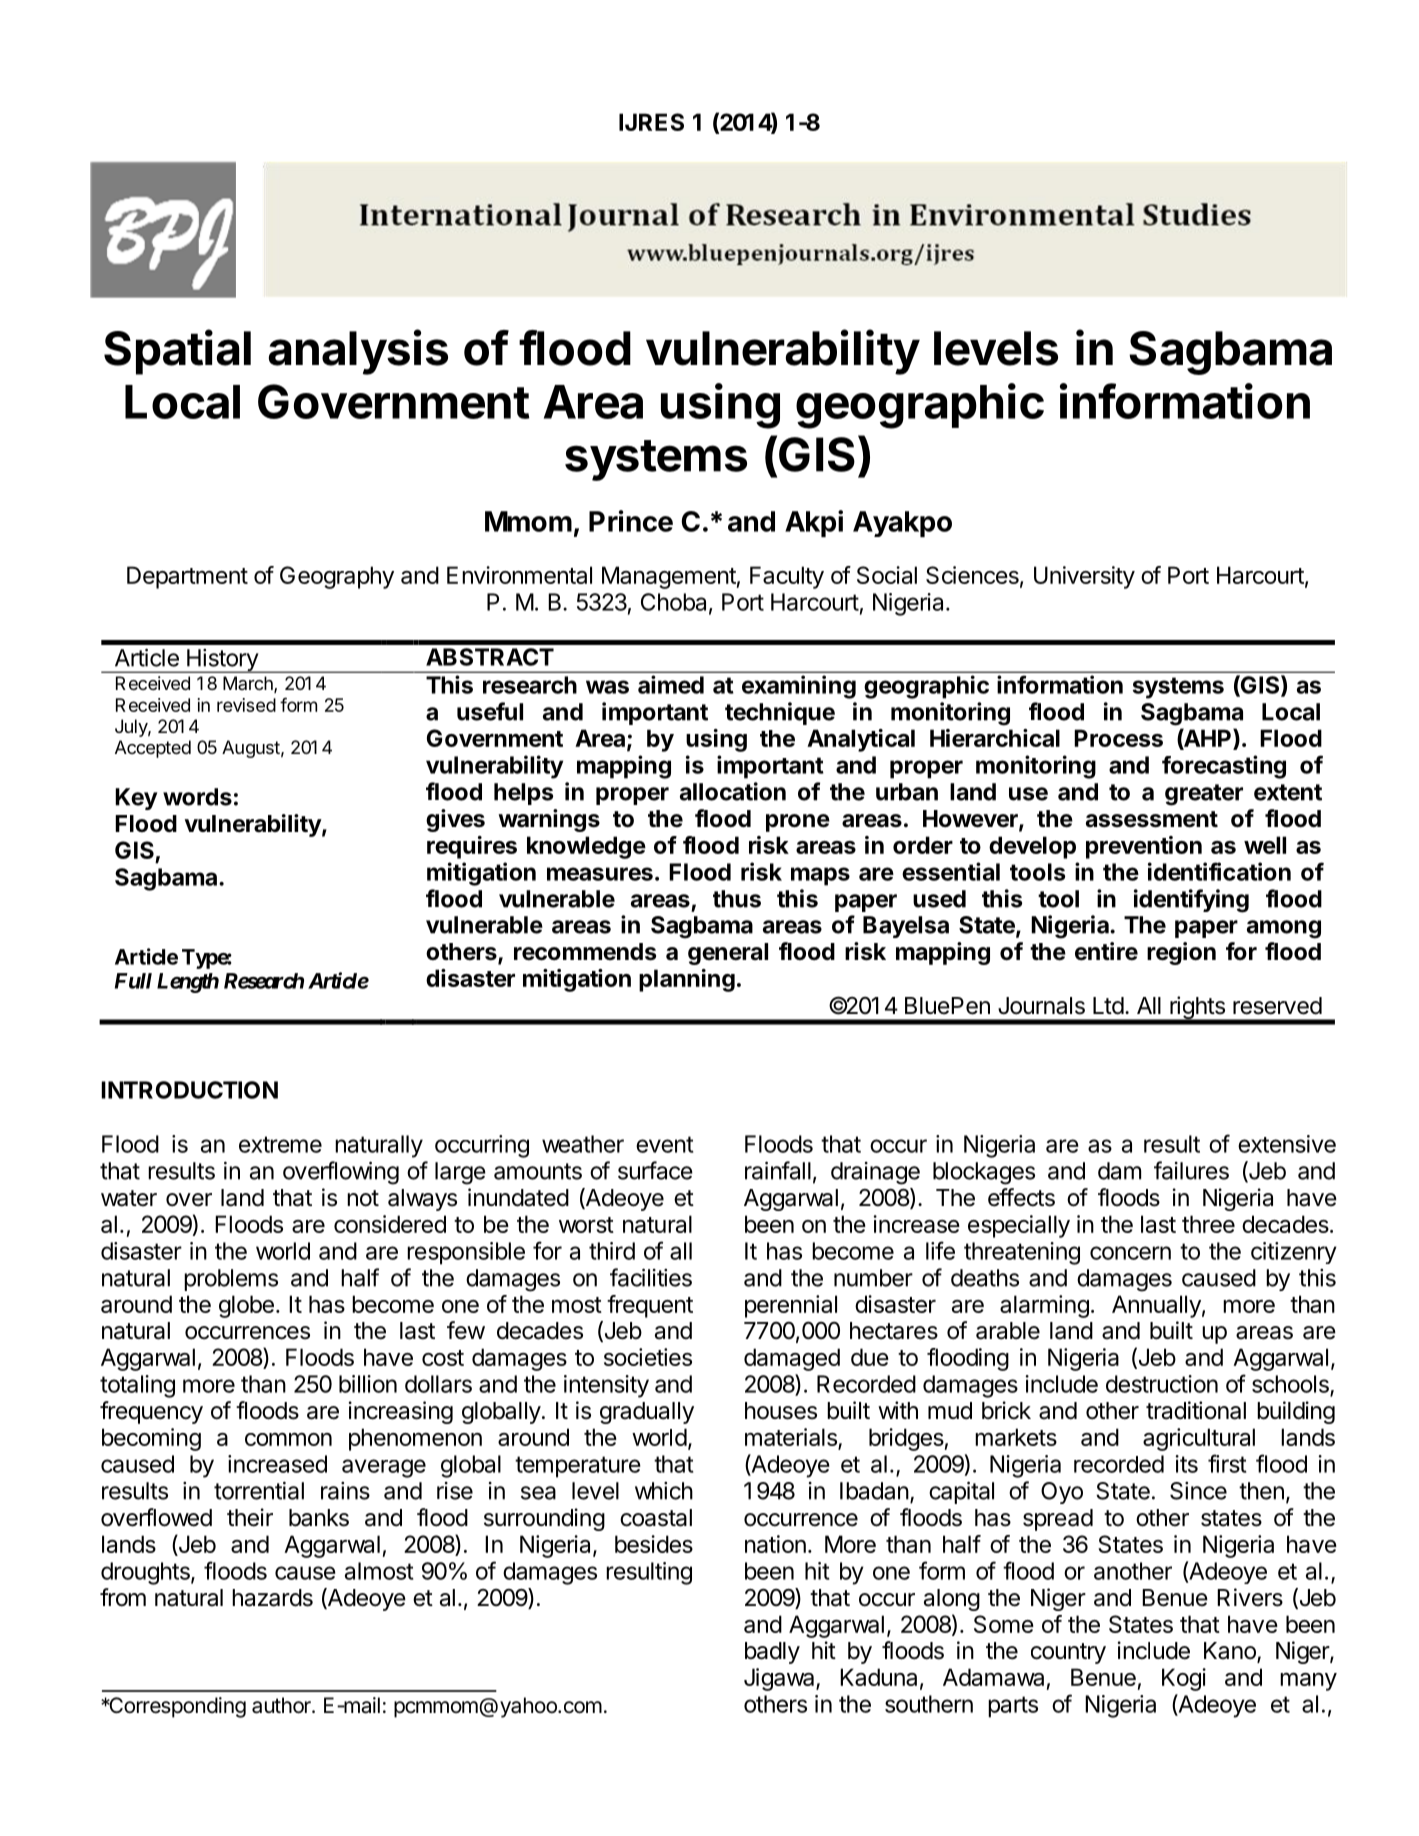 The width and height of the page is (1419, 1836). What do you see at coordinates (282, 1705) in the page?
I see `author` at bounding box center [282, 1705].
